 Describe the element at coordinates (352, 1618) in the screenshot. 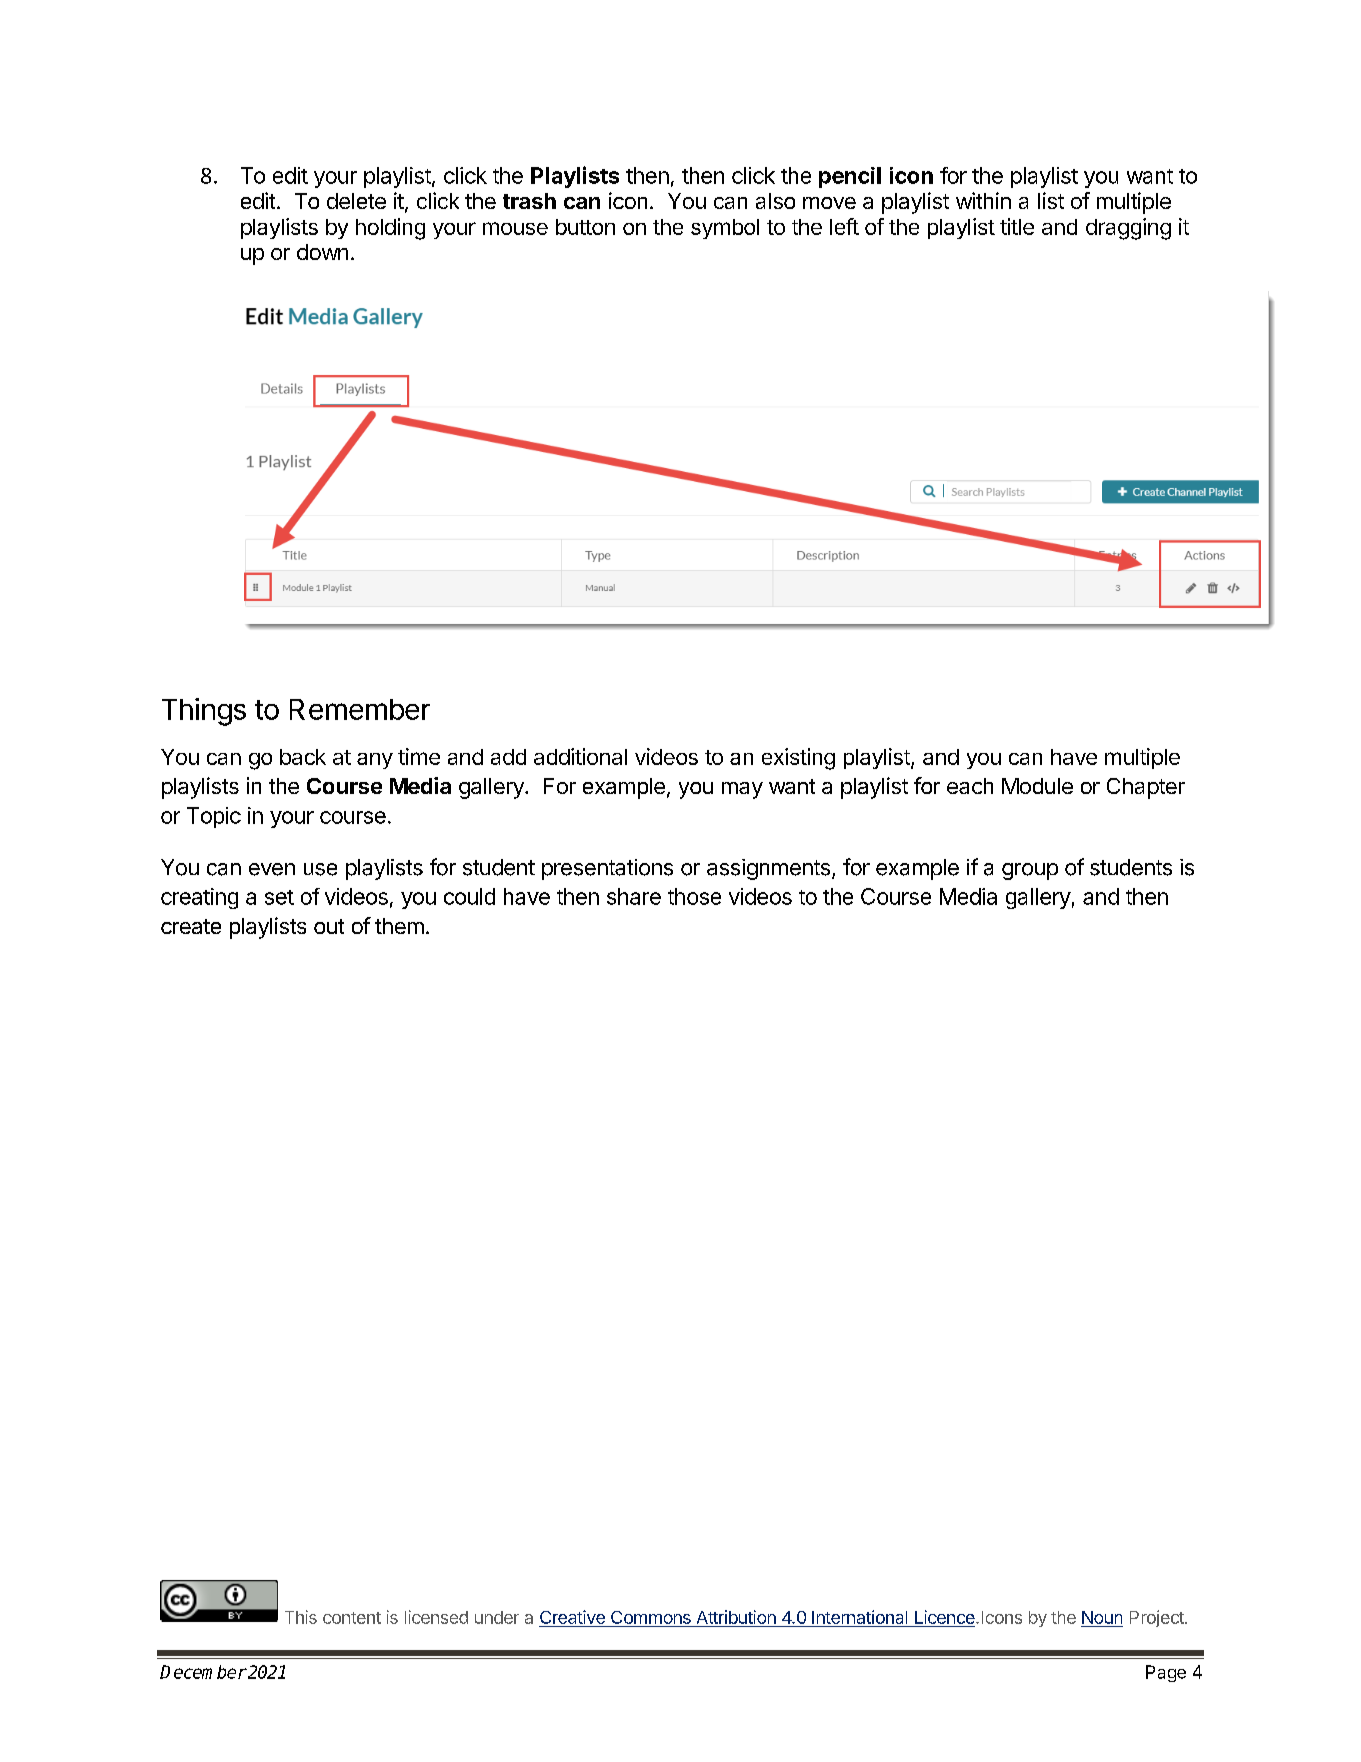

I see `content` at that location.
